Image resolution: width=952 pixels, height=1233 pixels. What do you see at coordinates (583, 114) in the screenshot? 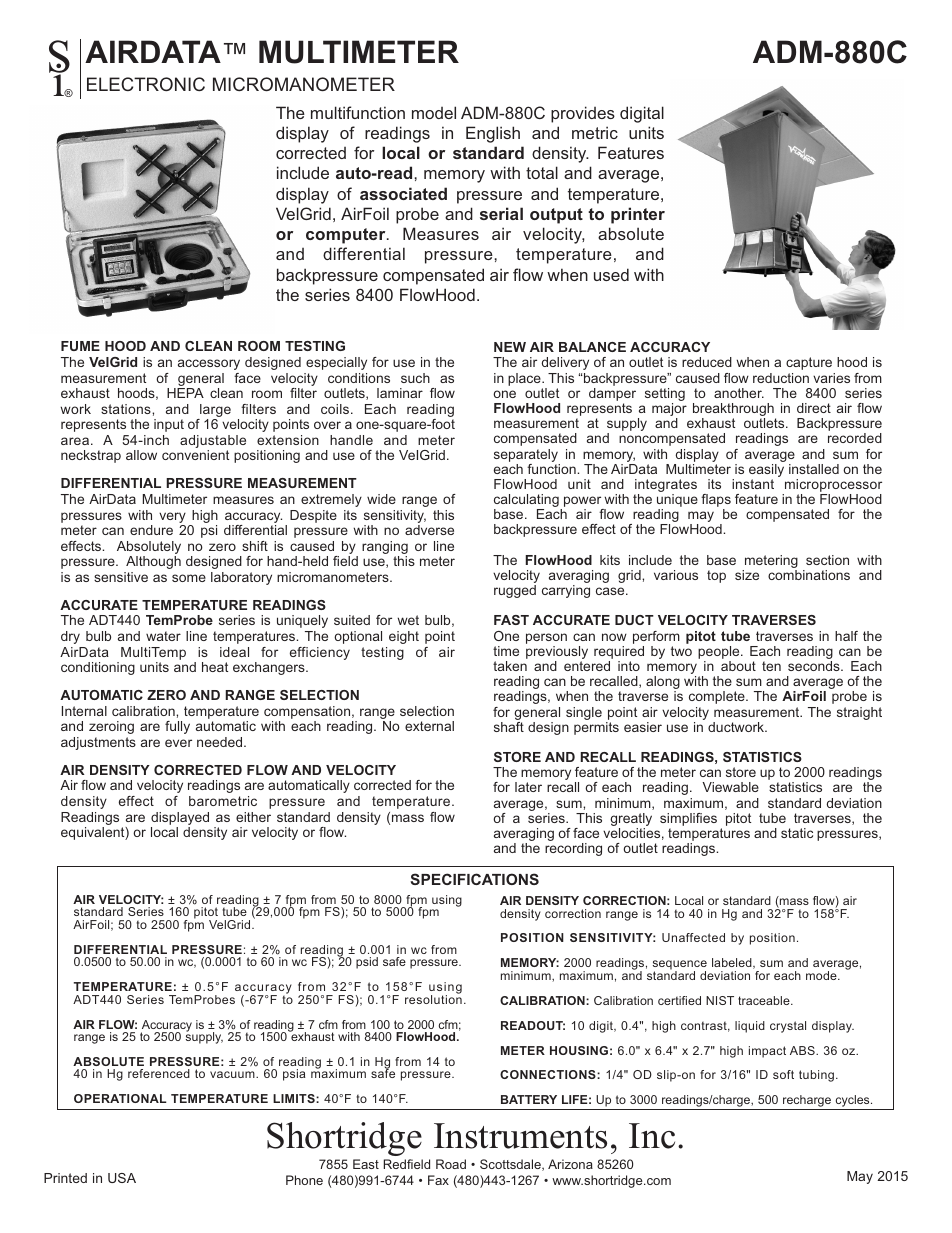
I see `provides` at bounding box center [583, 114].
